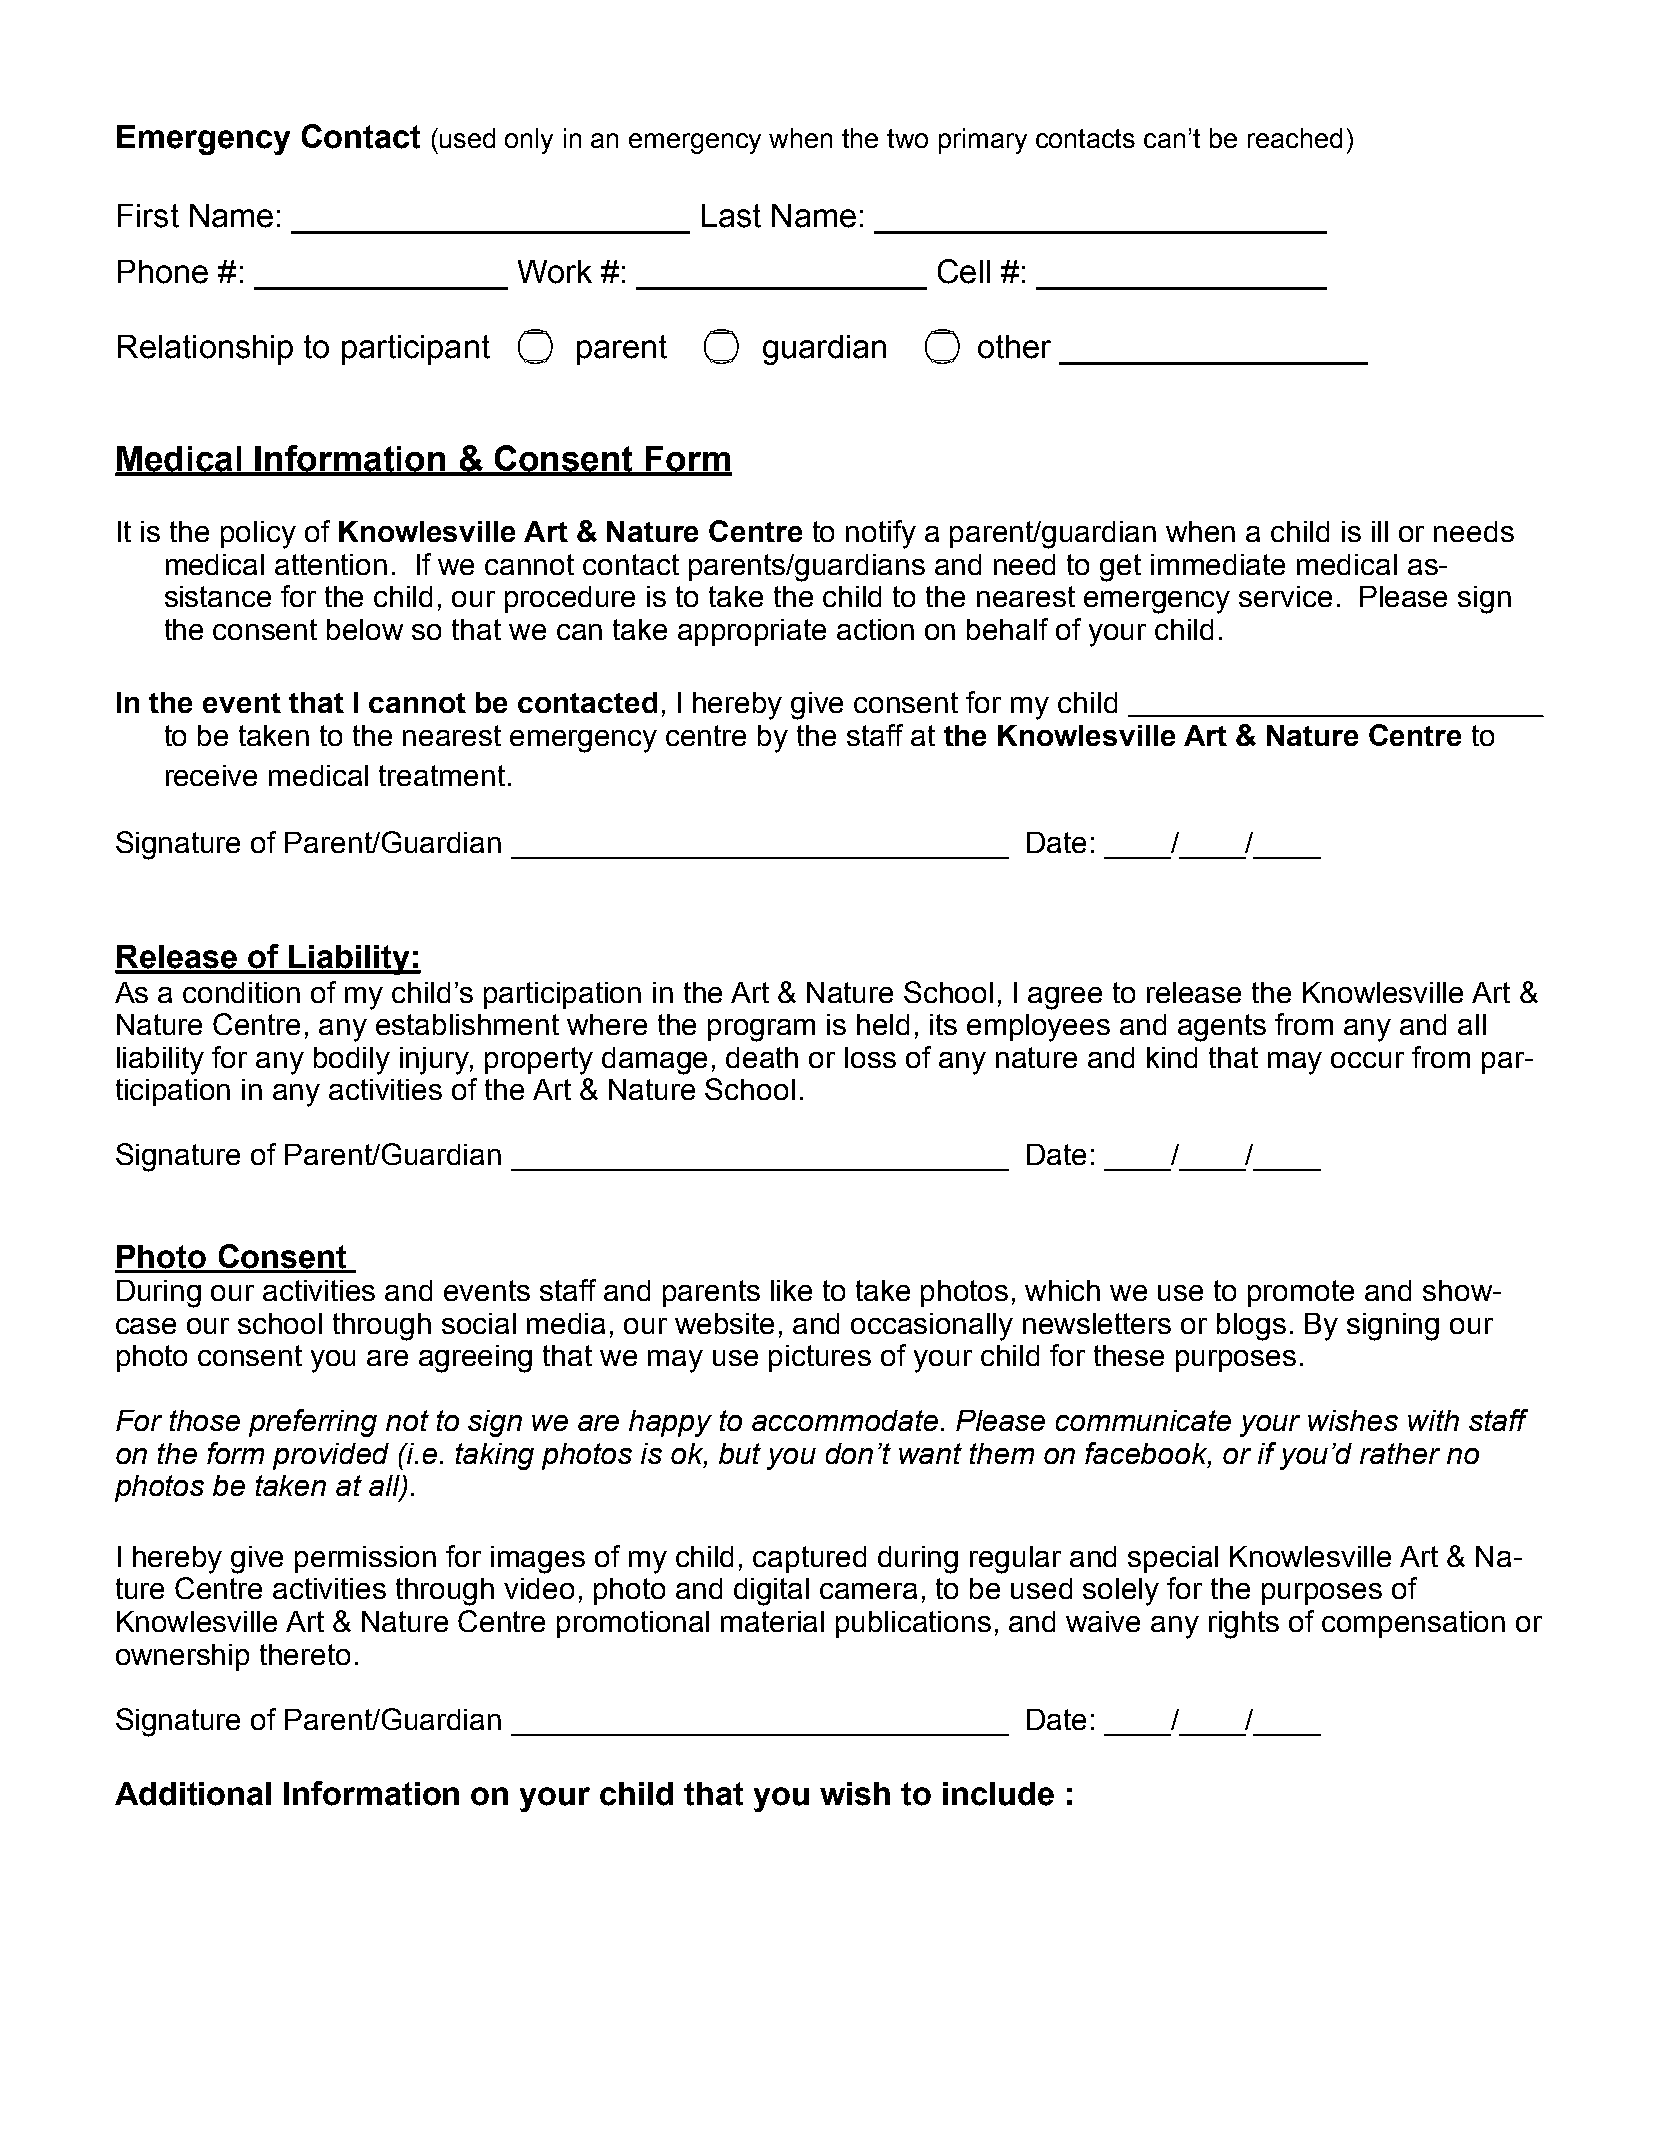 The image size is (1659, 2148). Describe the element at coordinates (241, 992) in the screenshot. I see `condition` at that location.
